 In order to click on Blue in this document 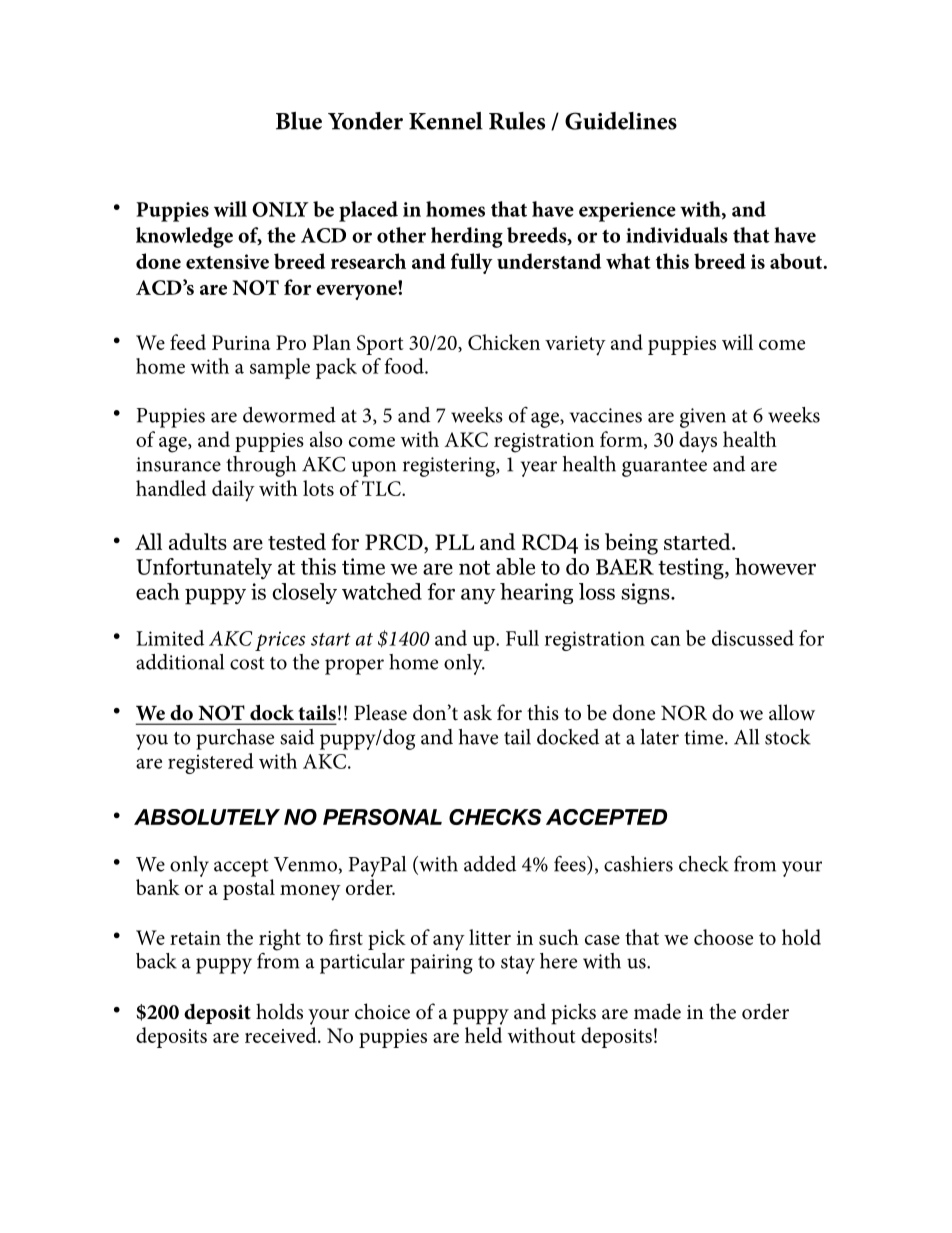, I will do `click(299, 121)`.
